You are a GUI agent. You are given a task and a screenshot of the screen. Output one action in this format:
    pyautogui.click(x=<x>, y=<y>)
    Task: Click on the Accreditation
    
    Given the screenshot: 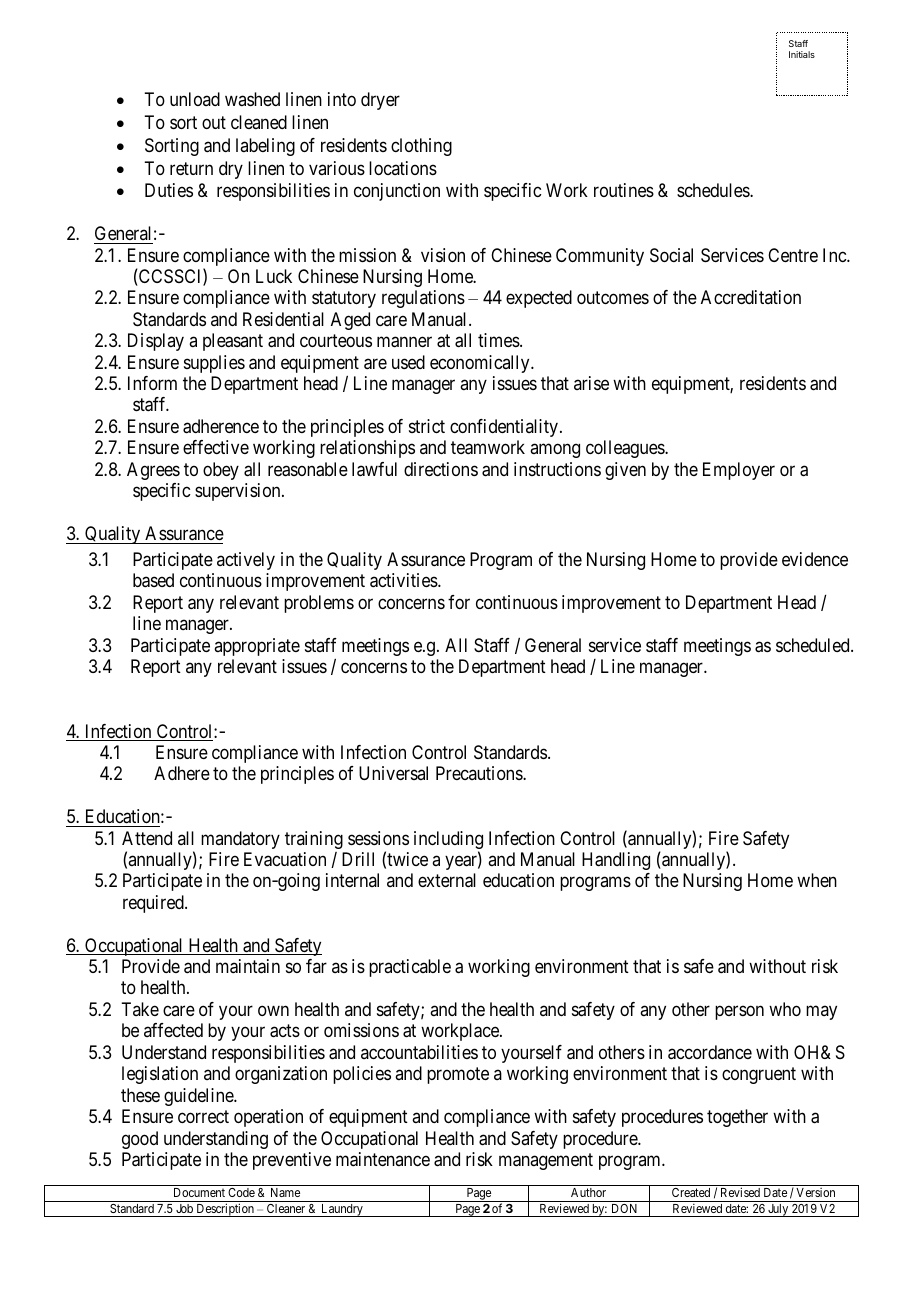 What is the action you would take?
    pyautogui.click(x=751, y=297)
